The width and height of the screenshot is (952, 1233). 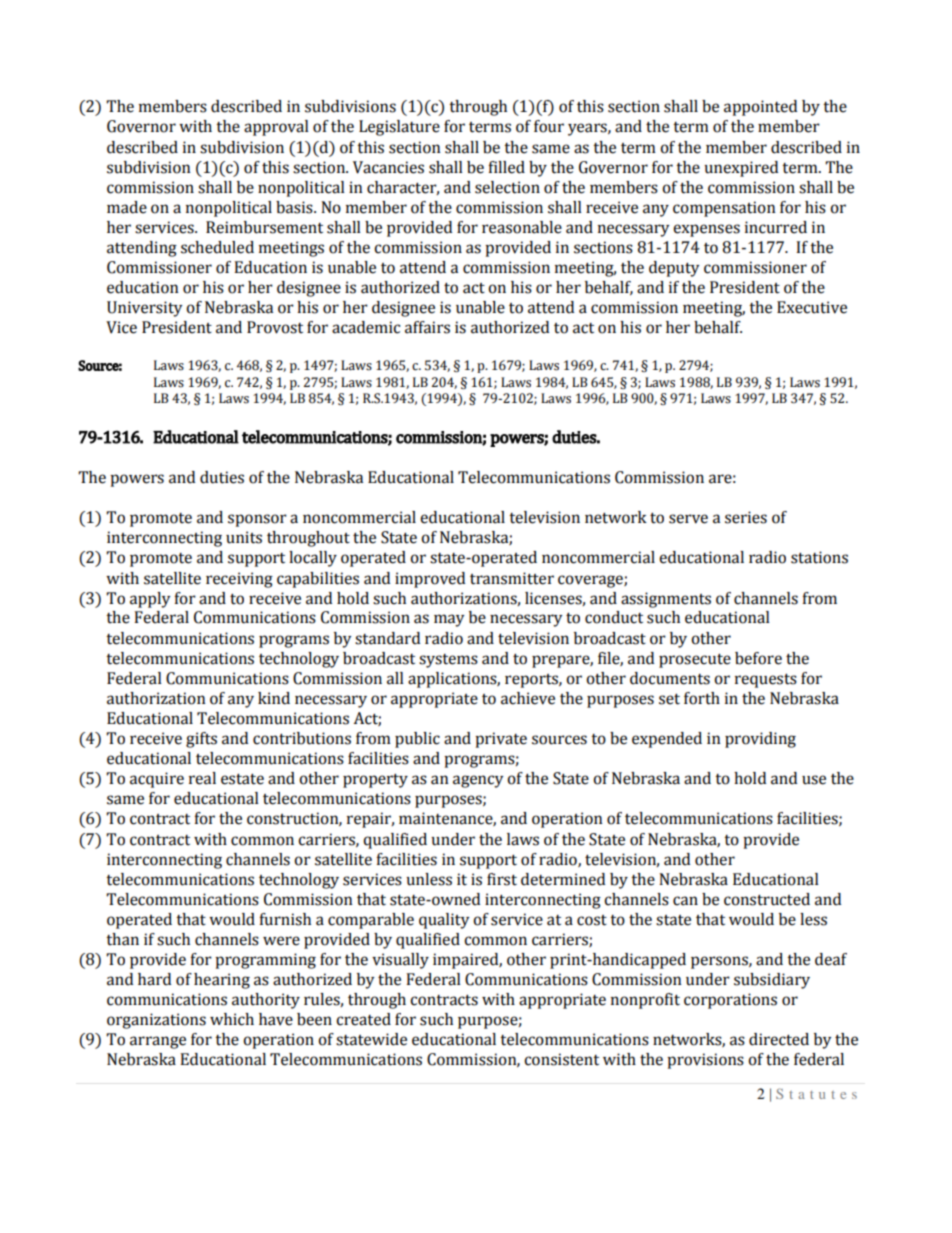 What do you see at coordinates (232, 1019) in the screenshot?
I see `which` at bounding box center [232, 1019].
